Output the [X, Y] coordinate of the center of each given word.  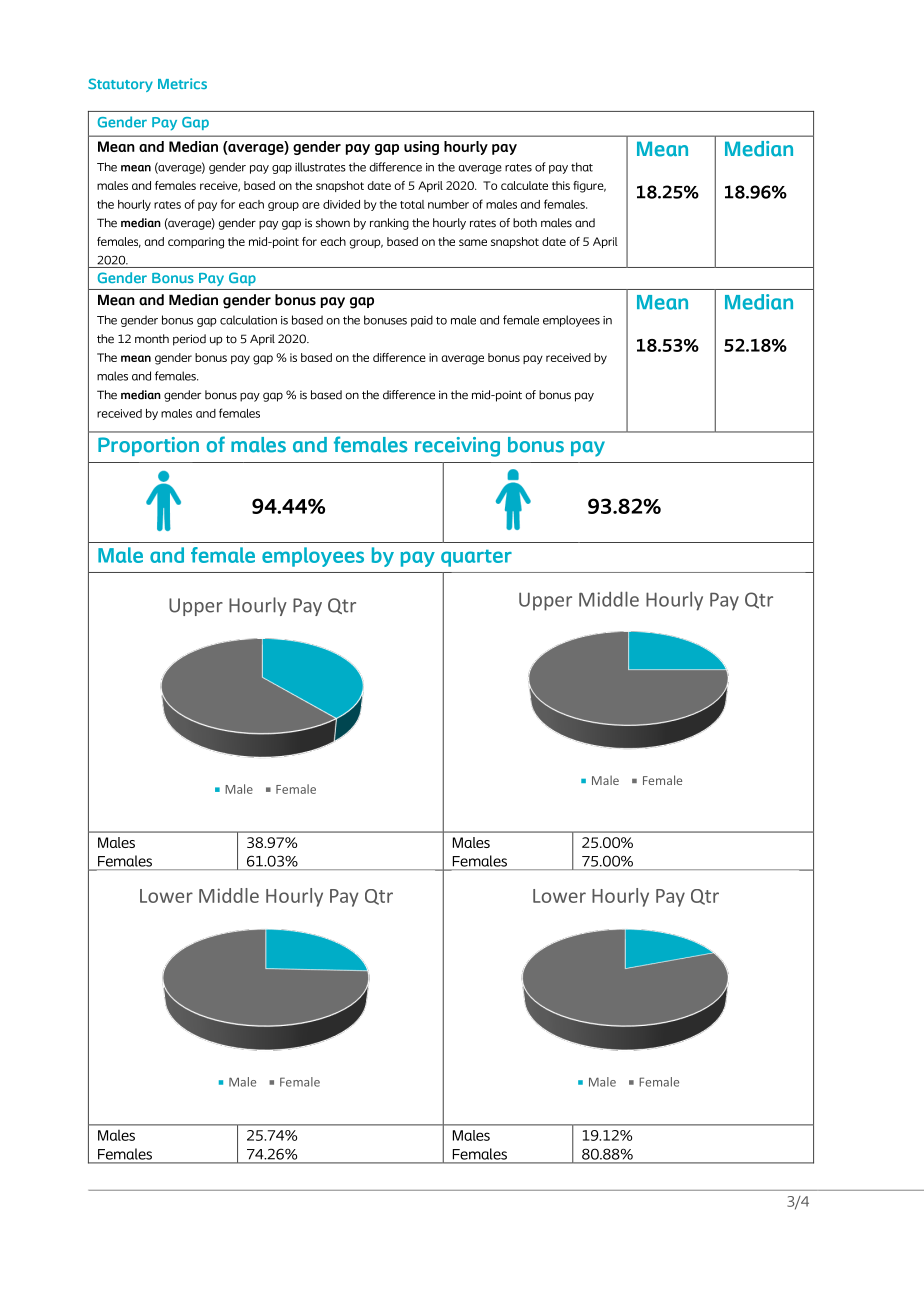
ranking [389, 224]
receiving [457, 447]
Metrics [182, 83]
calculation [248, 320]
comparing [196, 243]
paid [422, 321]
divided [341, 204]
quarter [476, 558]
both [525, 223]
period [189, 340]
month [152, 339]
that [582, 167]
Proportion [148, 446]
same [473, 242]
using [421, 148]
